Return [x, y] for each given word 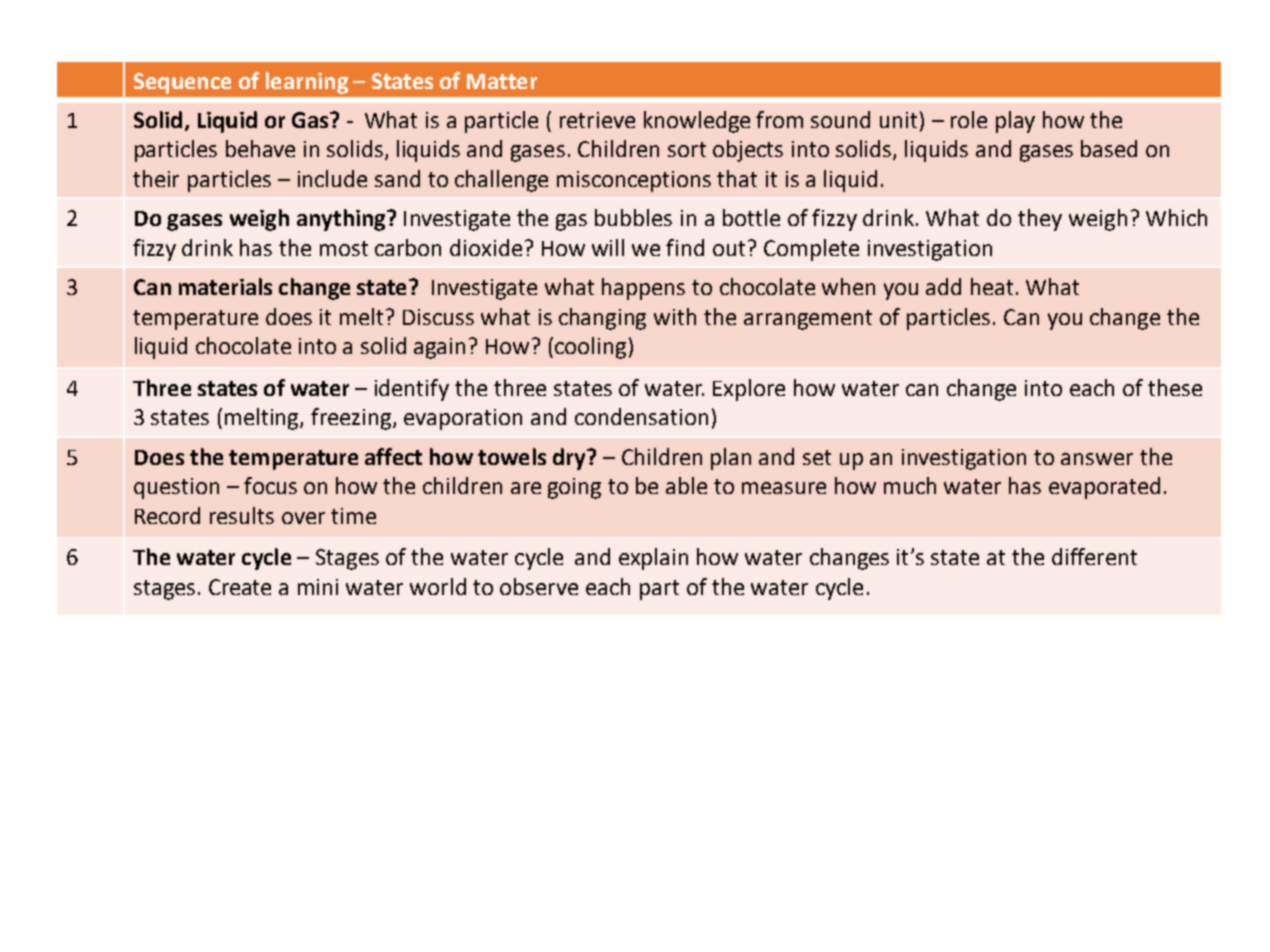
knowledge [697, 122]
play [1015, 122]
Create [240, 587]
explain [653, 559]
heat [992, 286]
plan [731, 459]
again [439, 348]
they [1040, 220]
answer [1097, 459]
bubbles [633, 217]
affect [393, 456]
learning [307, 83]
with [675, 316]
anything [342, 220]
